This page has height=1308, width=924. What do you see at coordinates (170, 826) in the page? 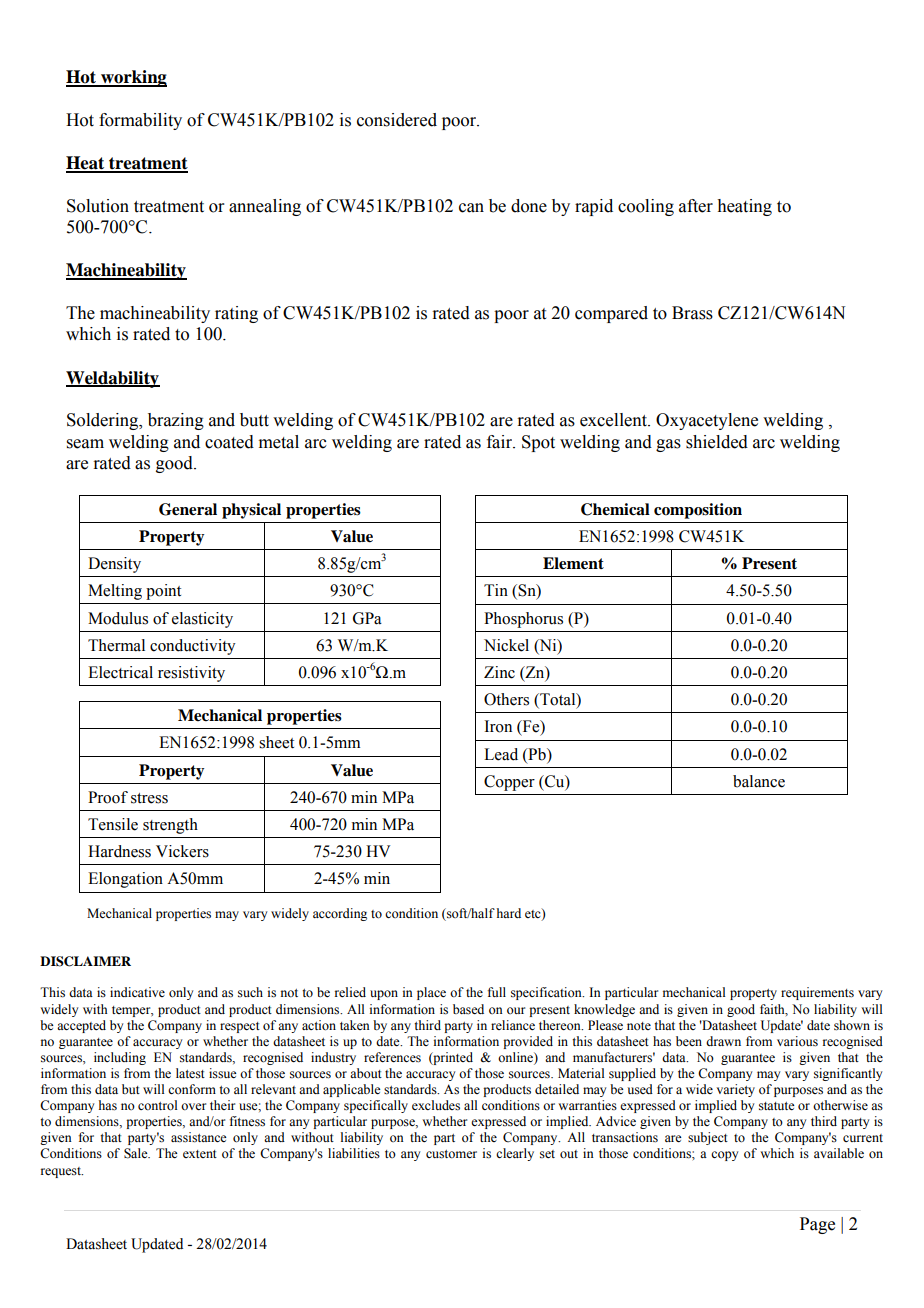
I see `strength` at bounding box center [170, 826].
